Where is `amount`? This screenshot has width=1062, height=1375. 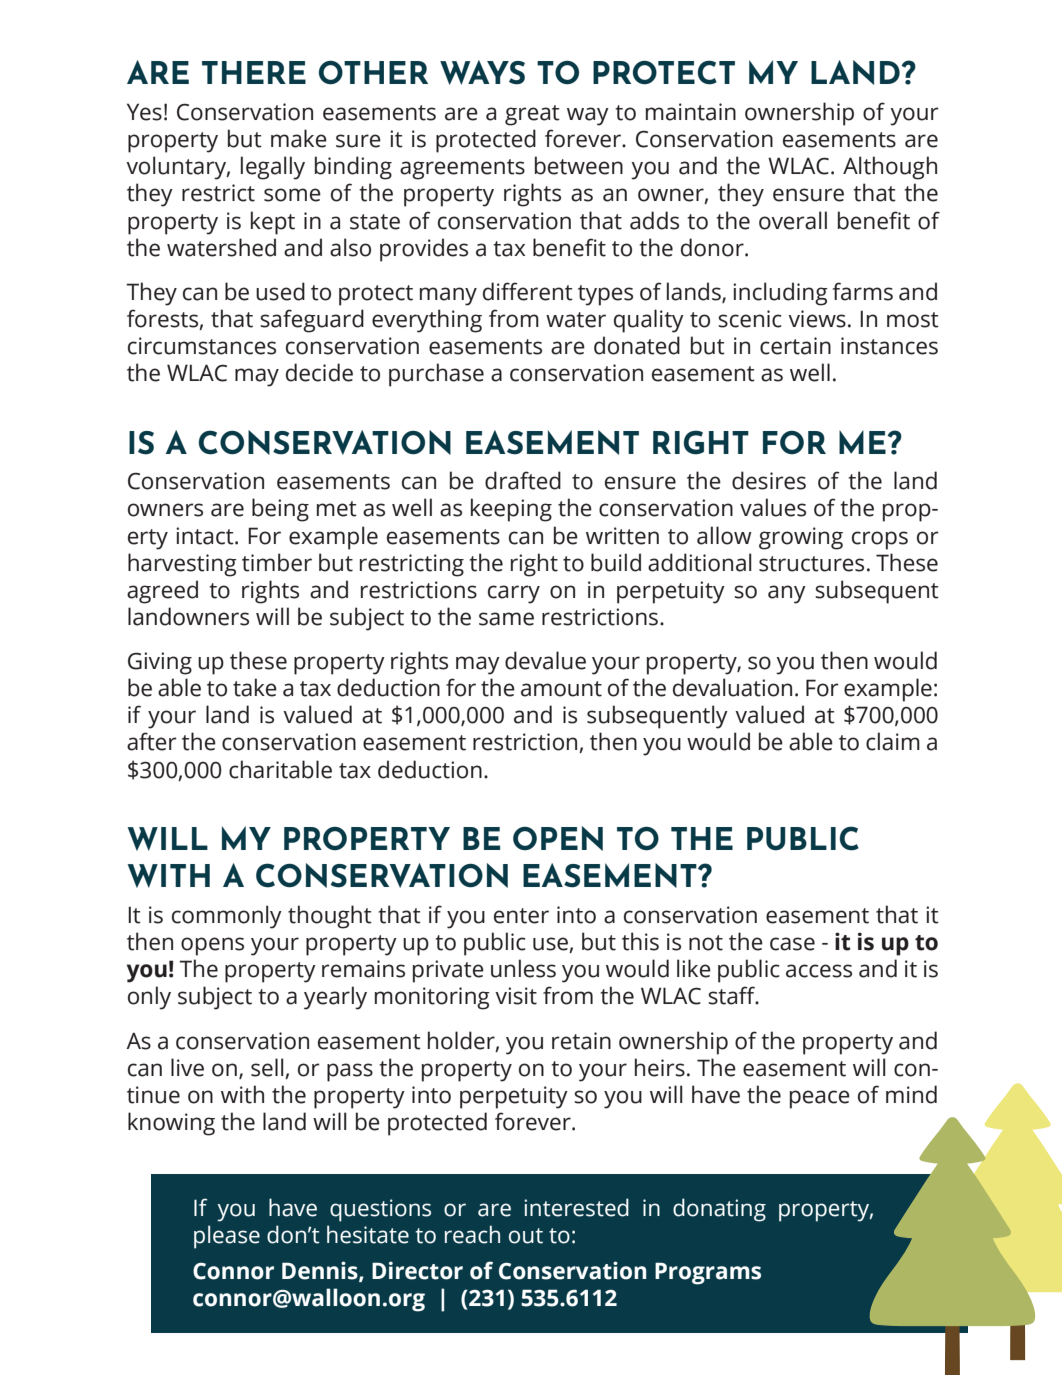
amount is located at coordinates (561, 689).
